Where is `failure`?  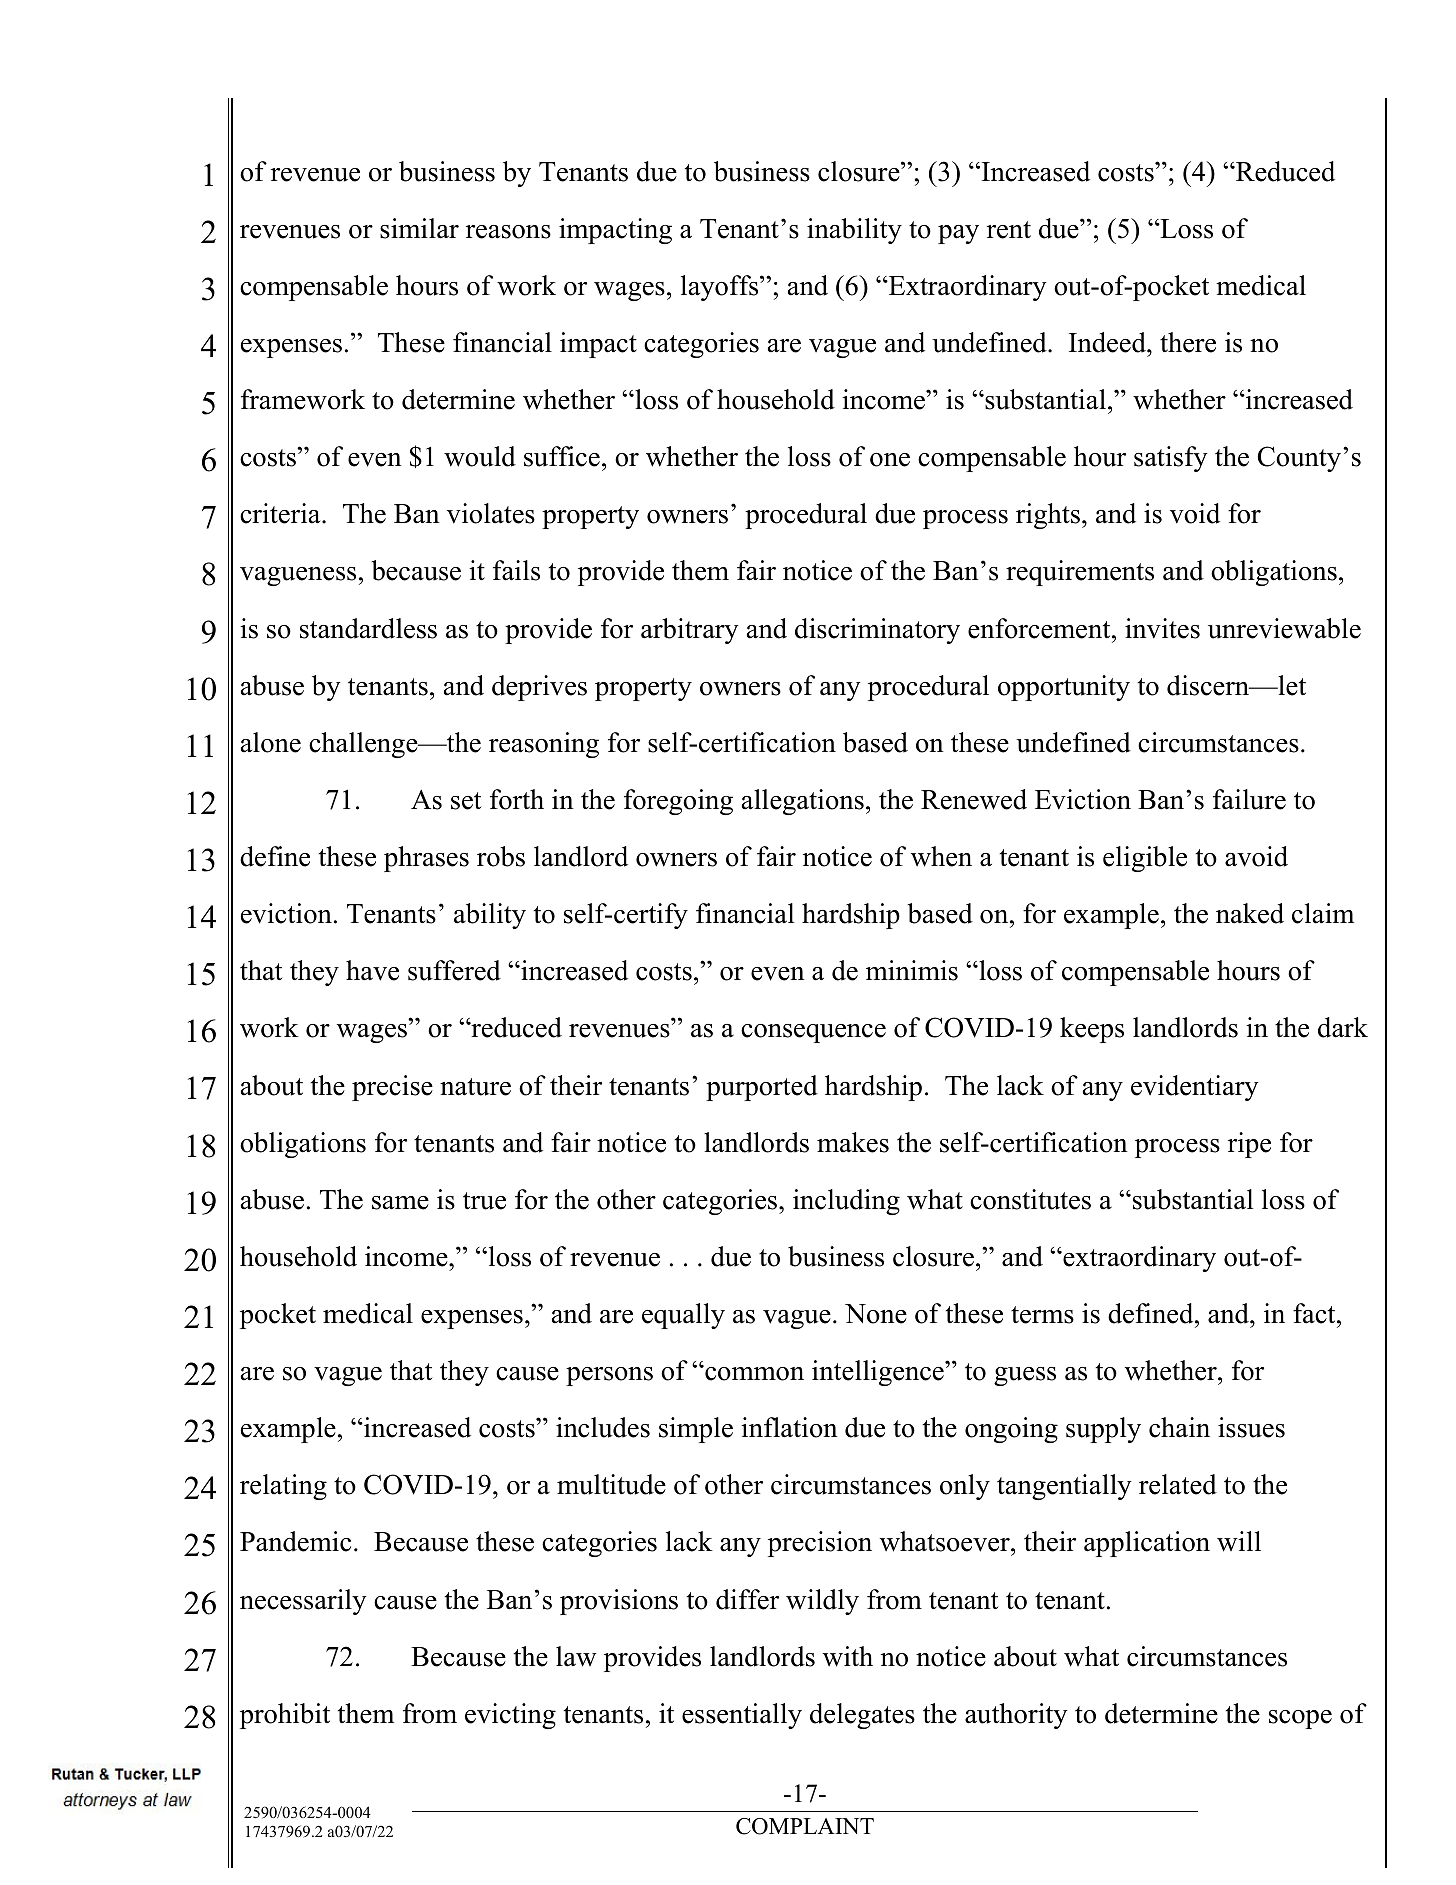
failure is located at coordinates (1249, 799).
